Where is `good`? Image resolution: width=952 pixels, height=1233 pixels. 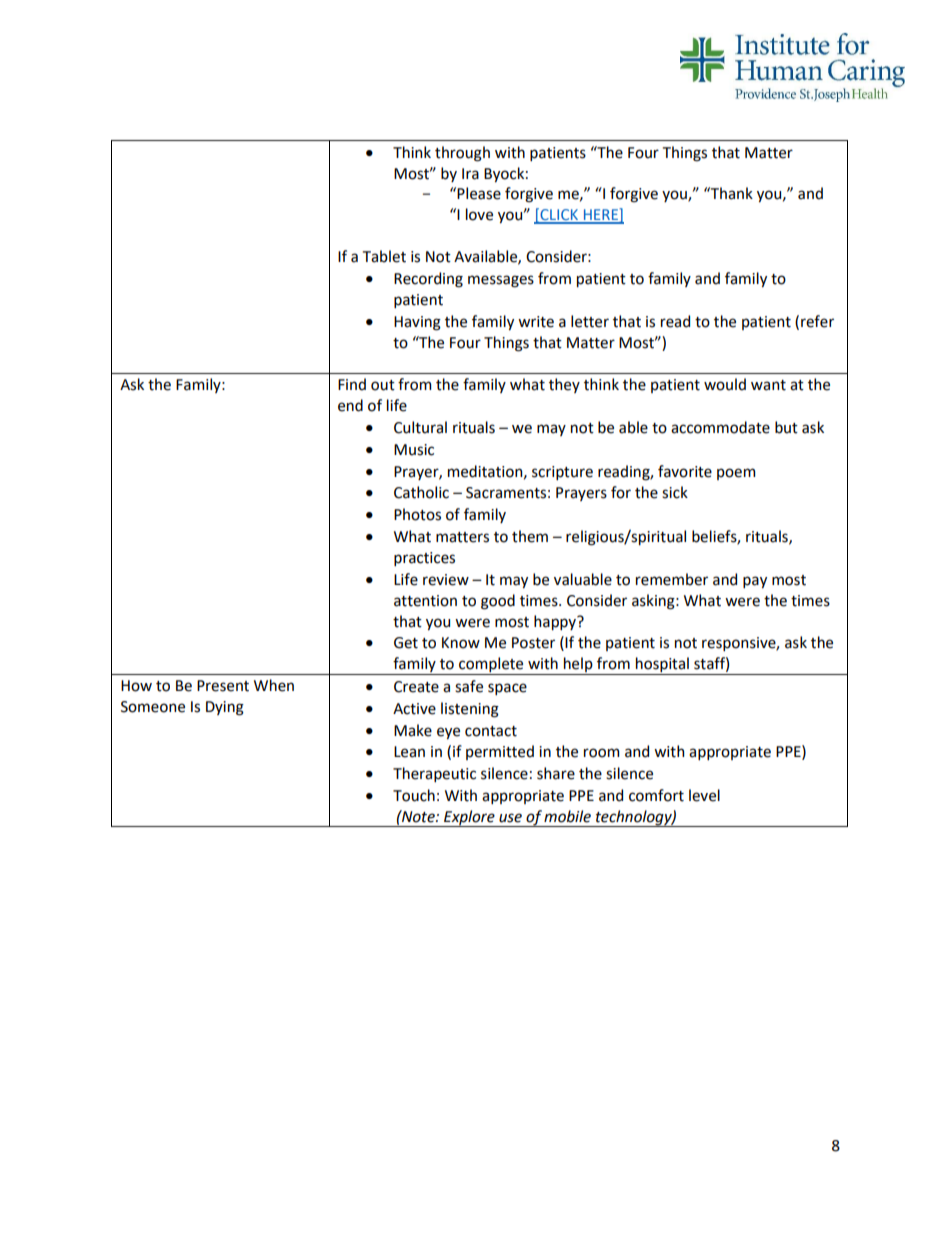
good is located at coordinates (498, 602).
